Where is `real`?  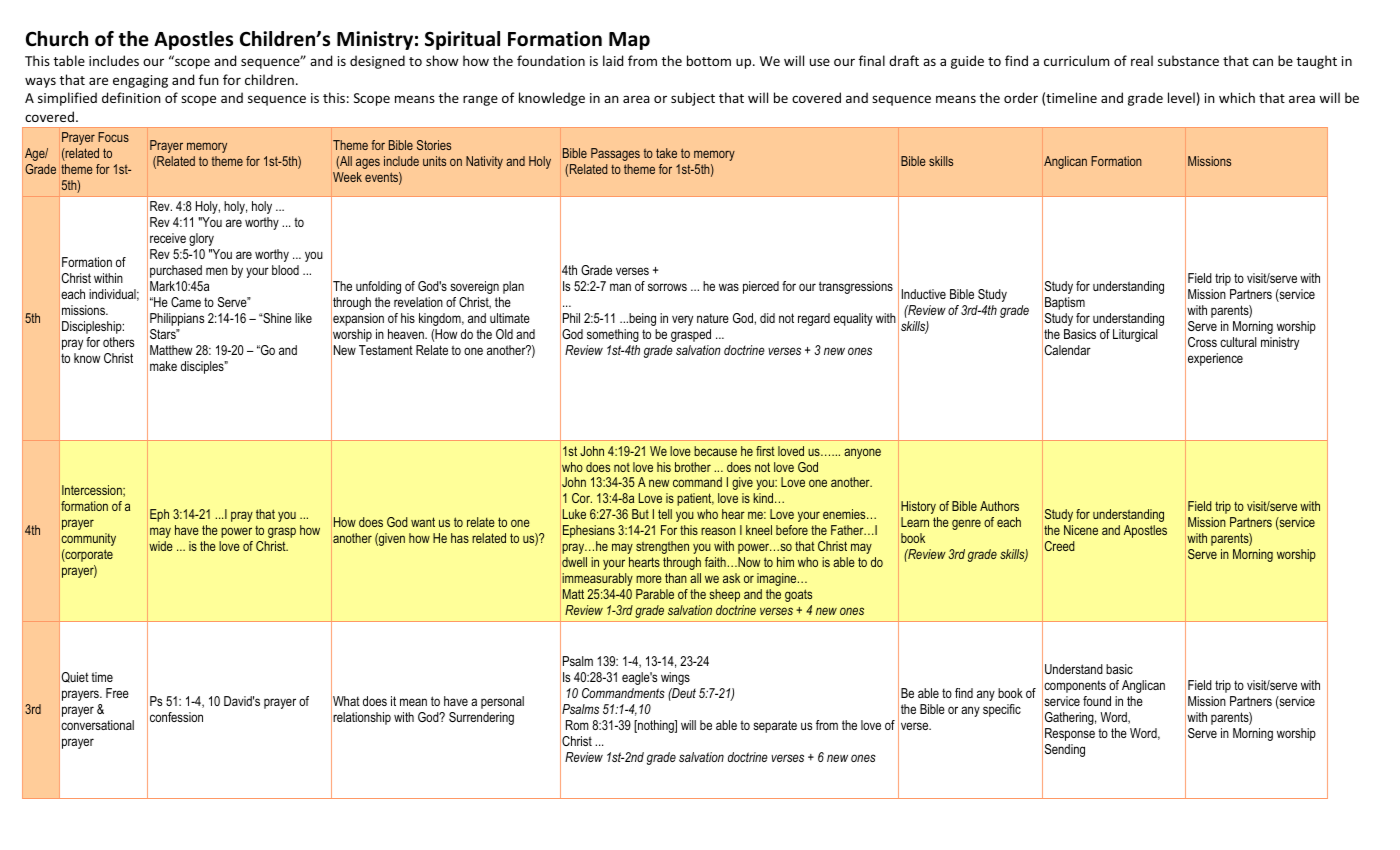 real is located at coordinates (1142, 60).
